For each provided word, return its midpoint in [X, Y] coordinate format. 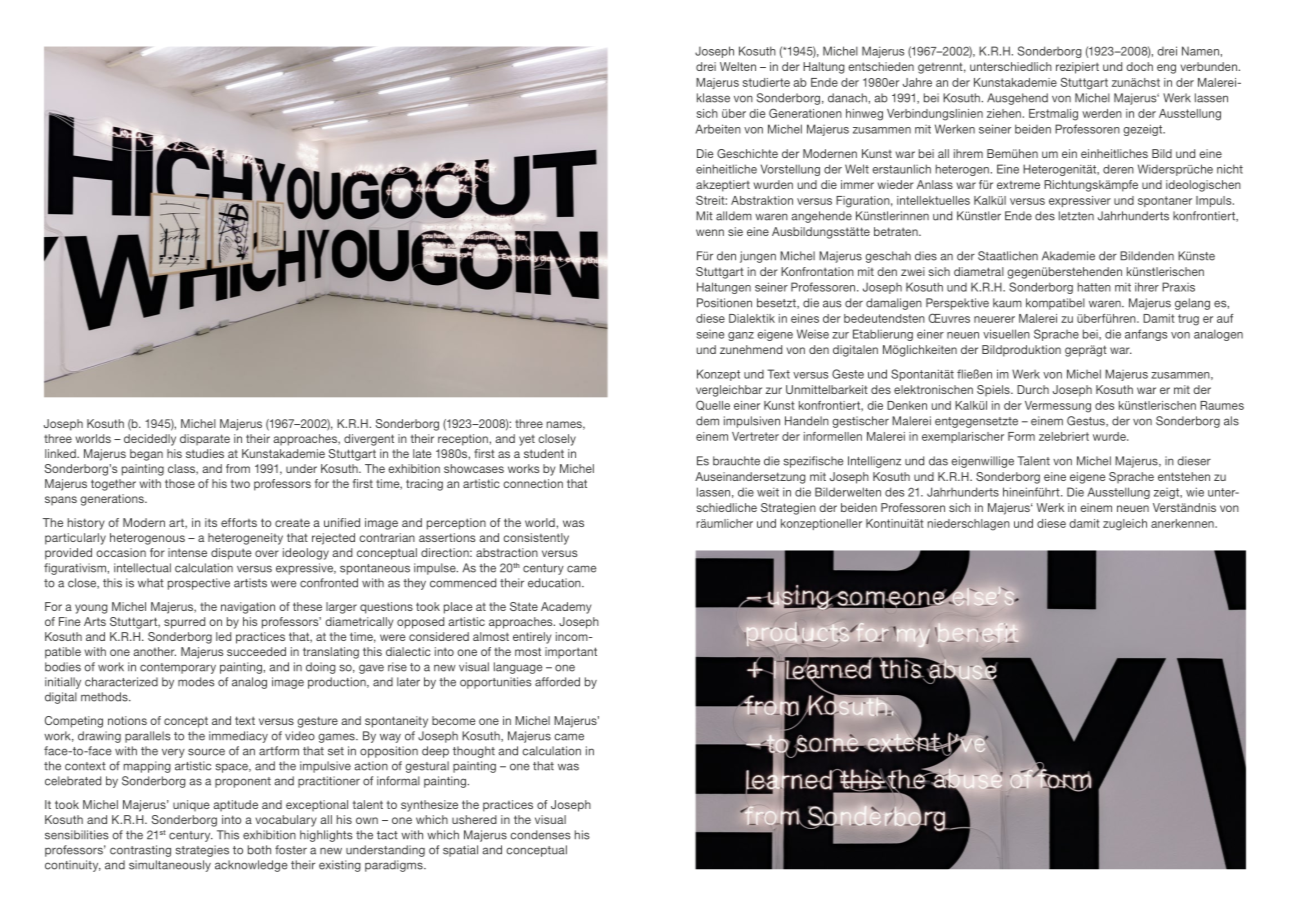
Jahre [917, 82]
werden [1102, 113]
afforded [557, 682]
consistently [536, 539]
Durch [1033, 389]
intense [187, 552]
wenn [710, 232]
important [571, 653]
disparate [205, 440]
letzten [1076, 216]
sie [735, 231]
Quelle [713, 405]
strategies [202, 851]
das [938, 461]
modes [196, 682]
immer [857, 184]
